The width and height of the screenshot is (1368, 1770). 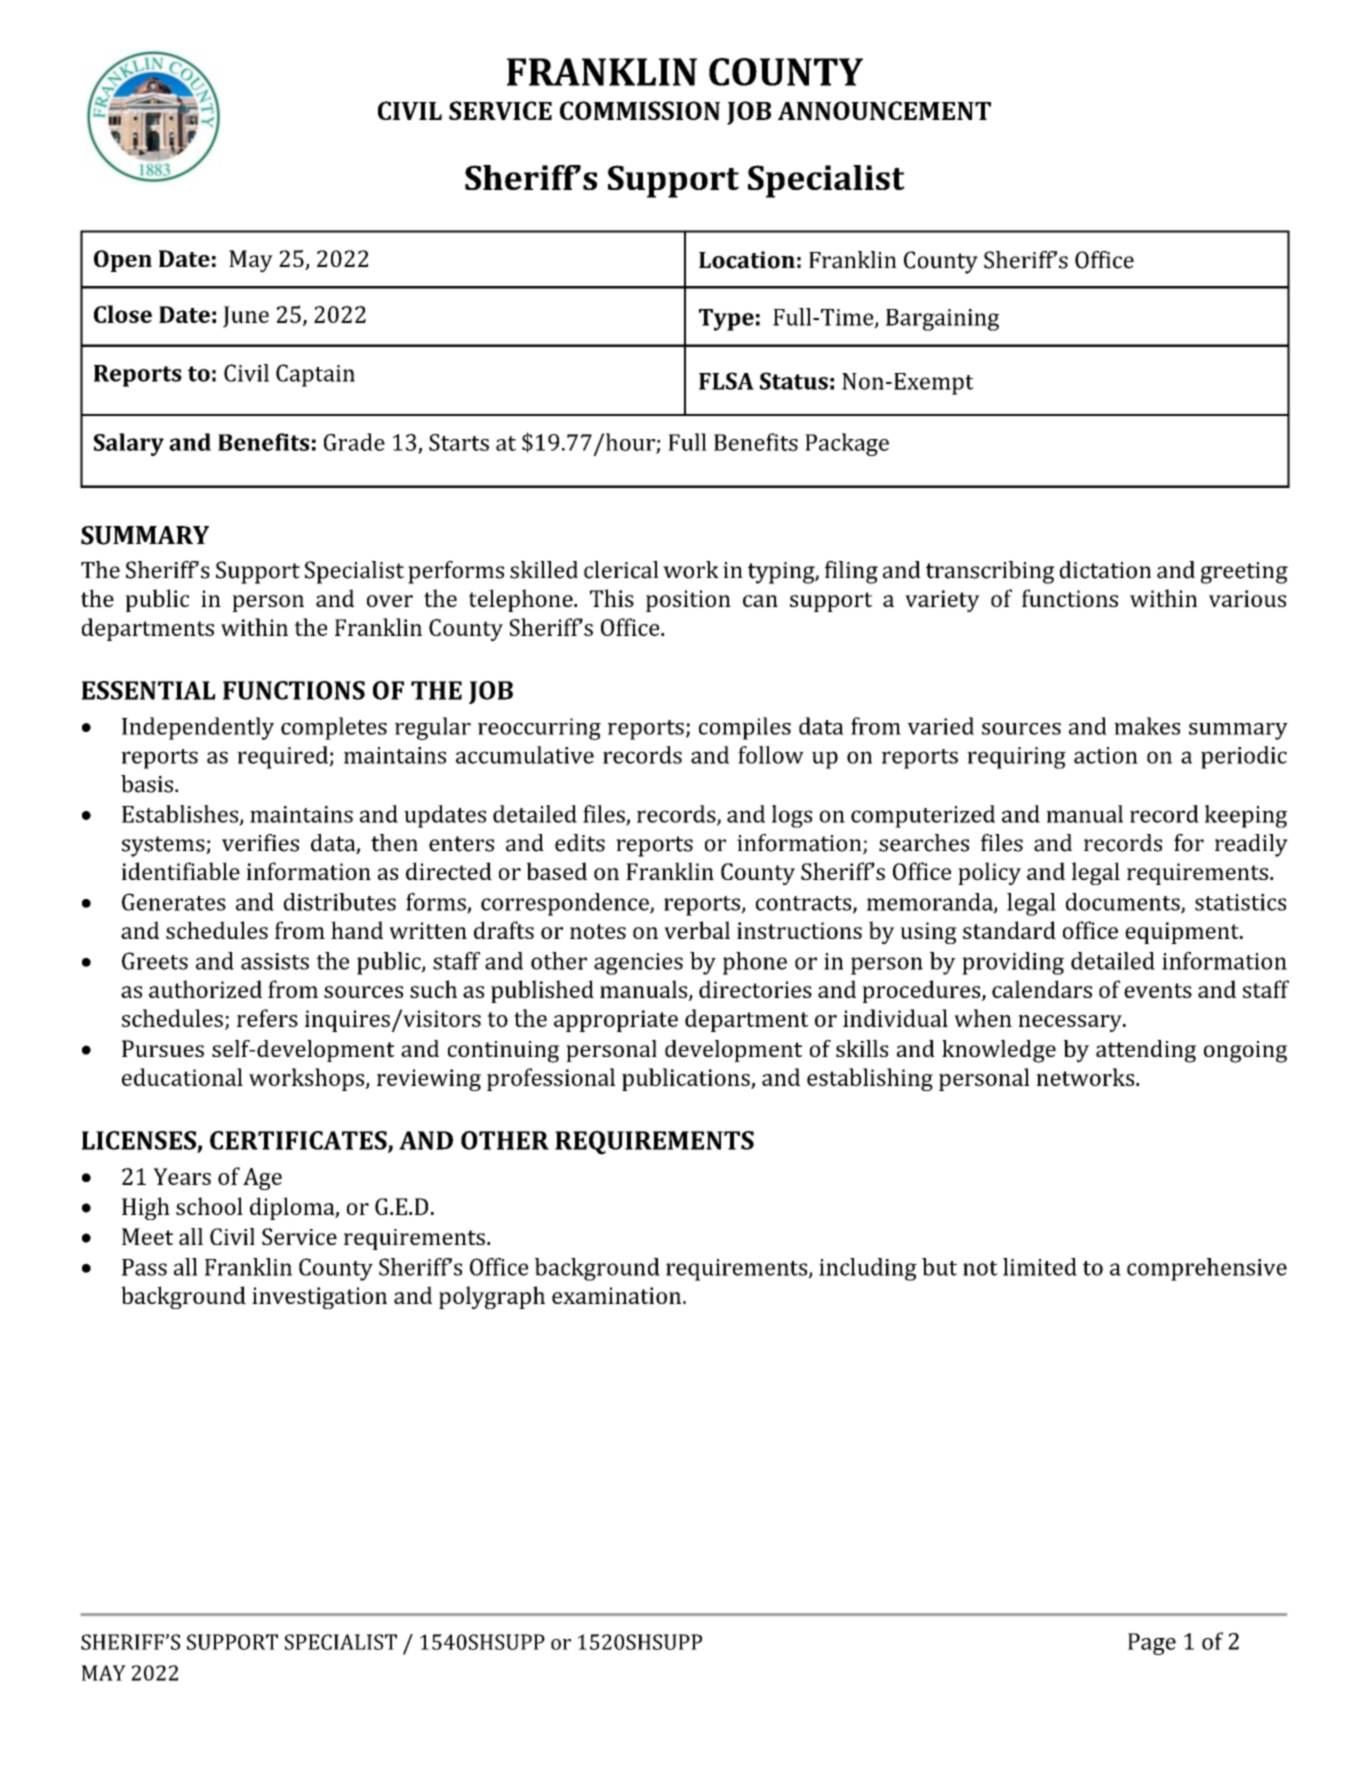 I want to click on investigation, so click(x=319, y=1298).
